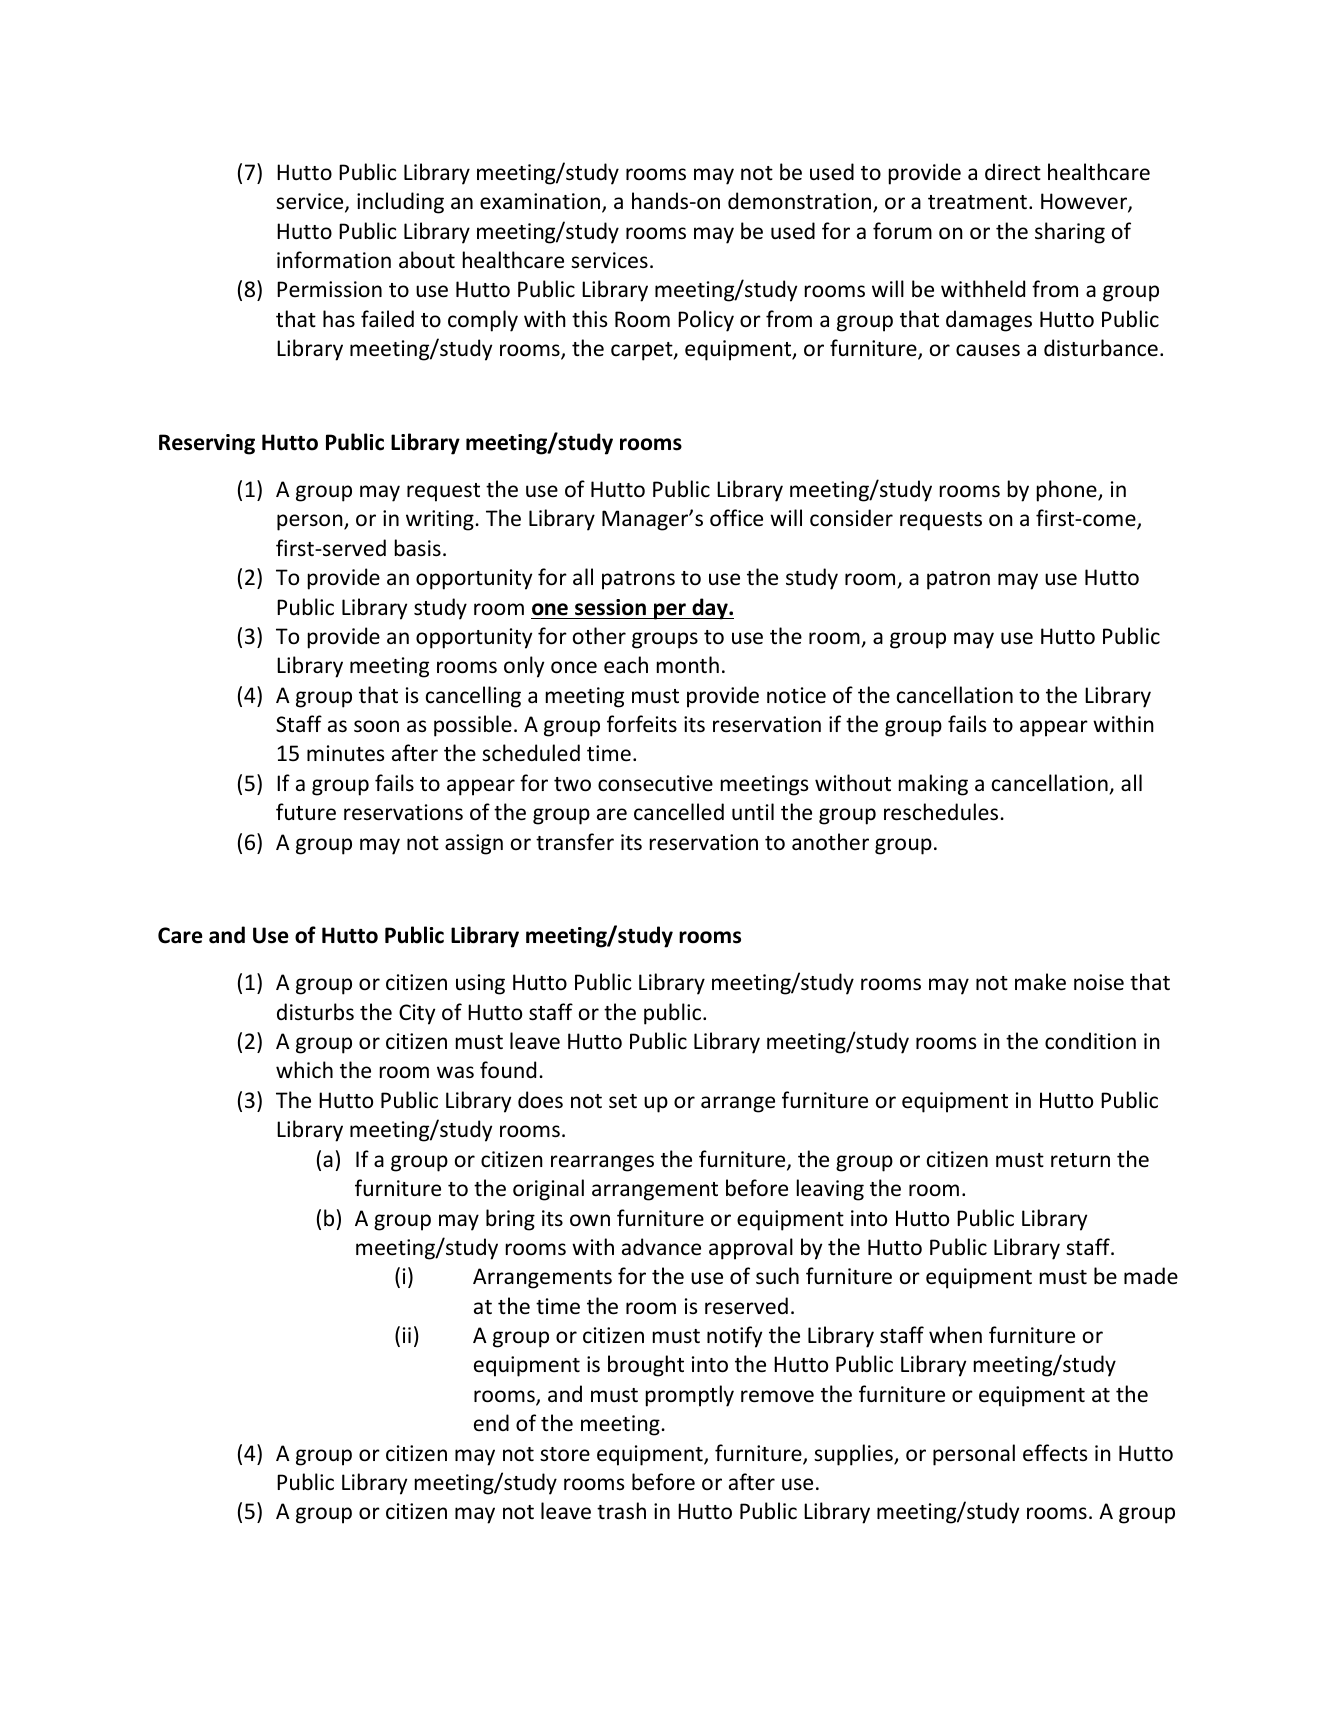 Image resolution: width=1340 pixels, height=1734 pixels. Describe the element at coordinates (1070, 233) in the document. I see `sharing` at that location.
